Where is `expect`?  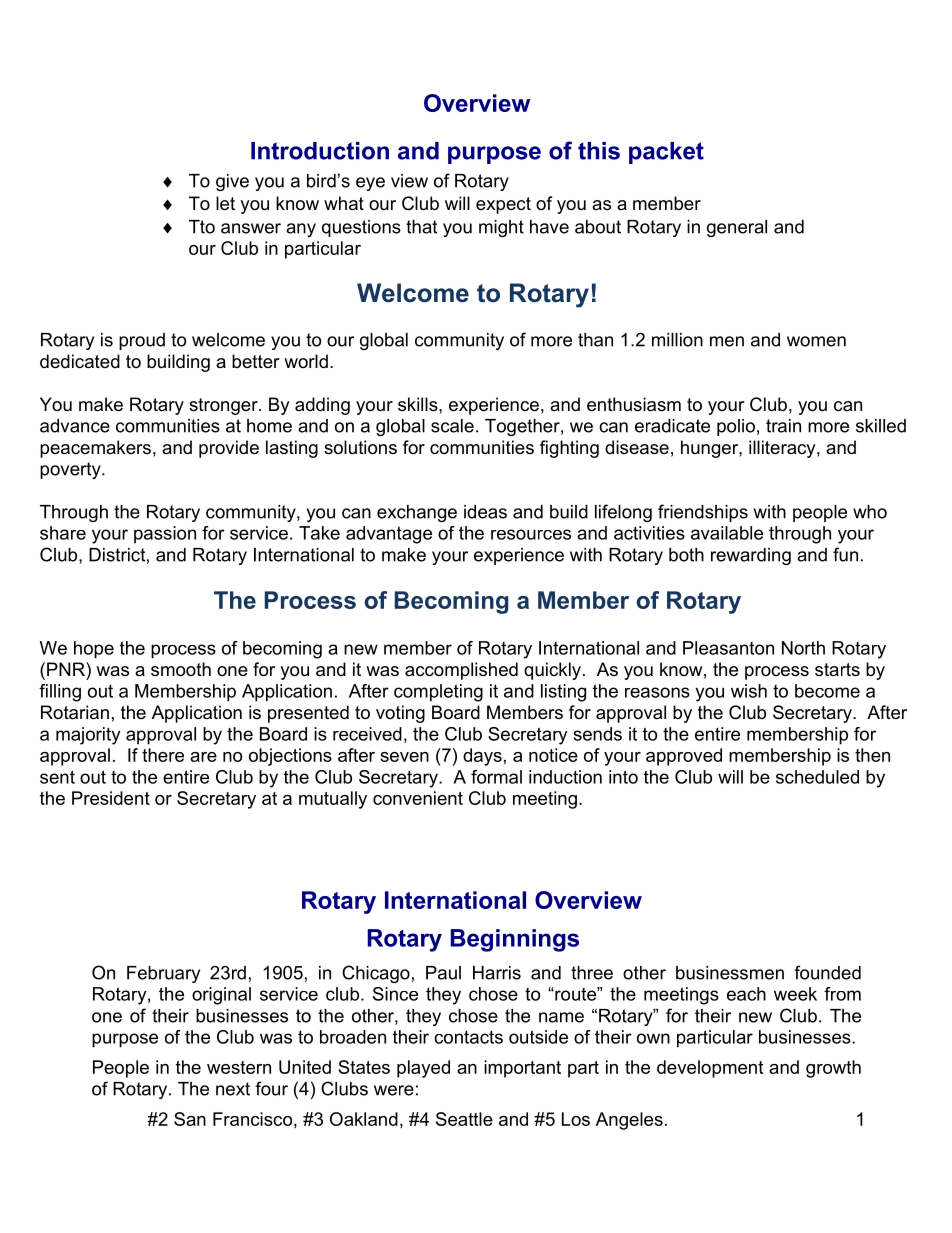 expect is located at coordinates (503, 205).
